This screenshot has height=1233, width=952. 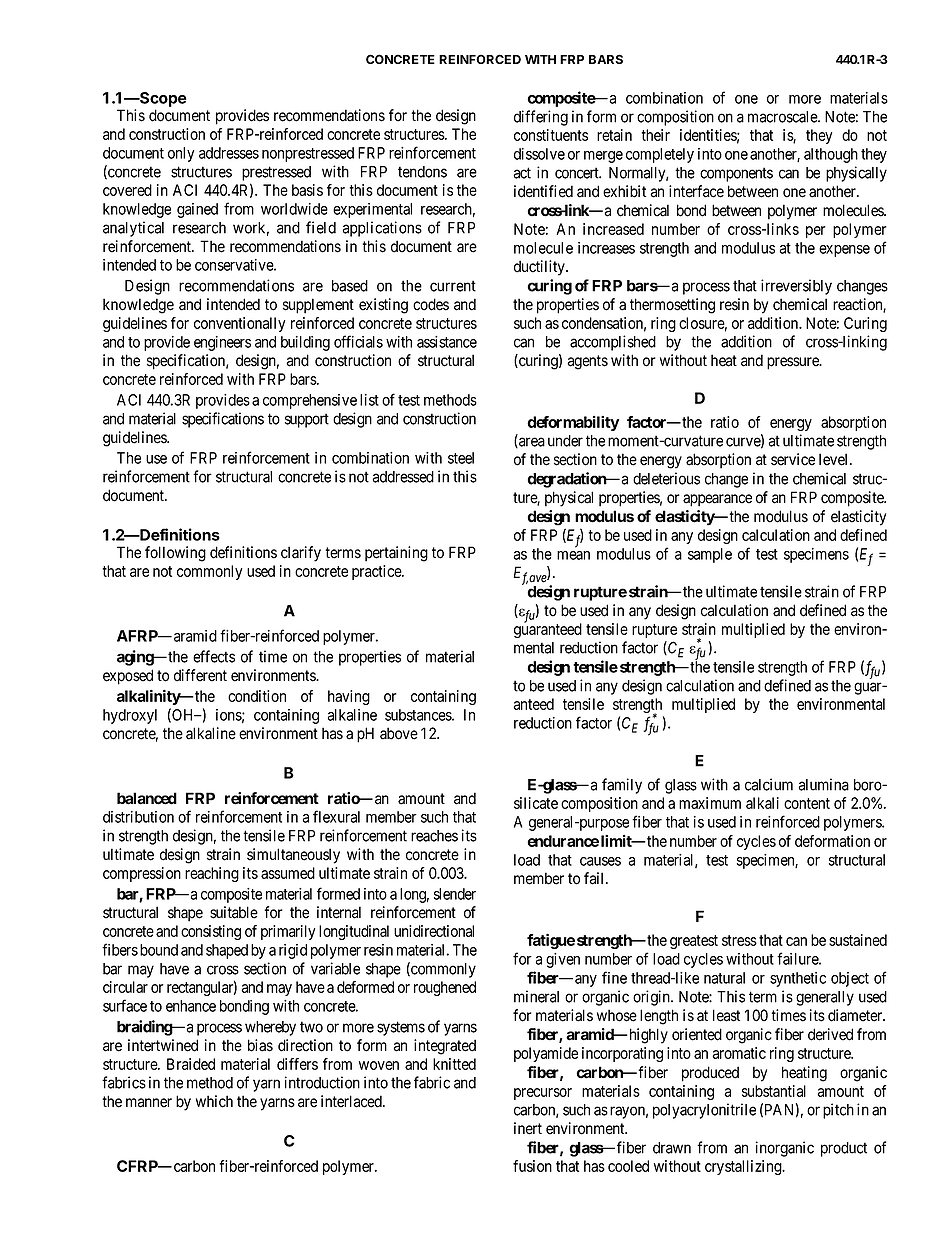 What do you see at coordinates (229, 153) in the screenshot?
I see `addresses` at bounding box center [229, 153].
